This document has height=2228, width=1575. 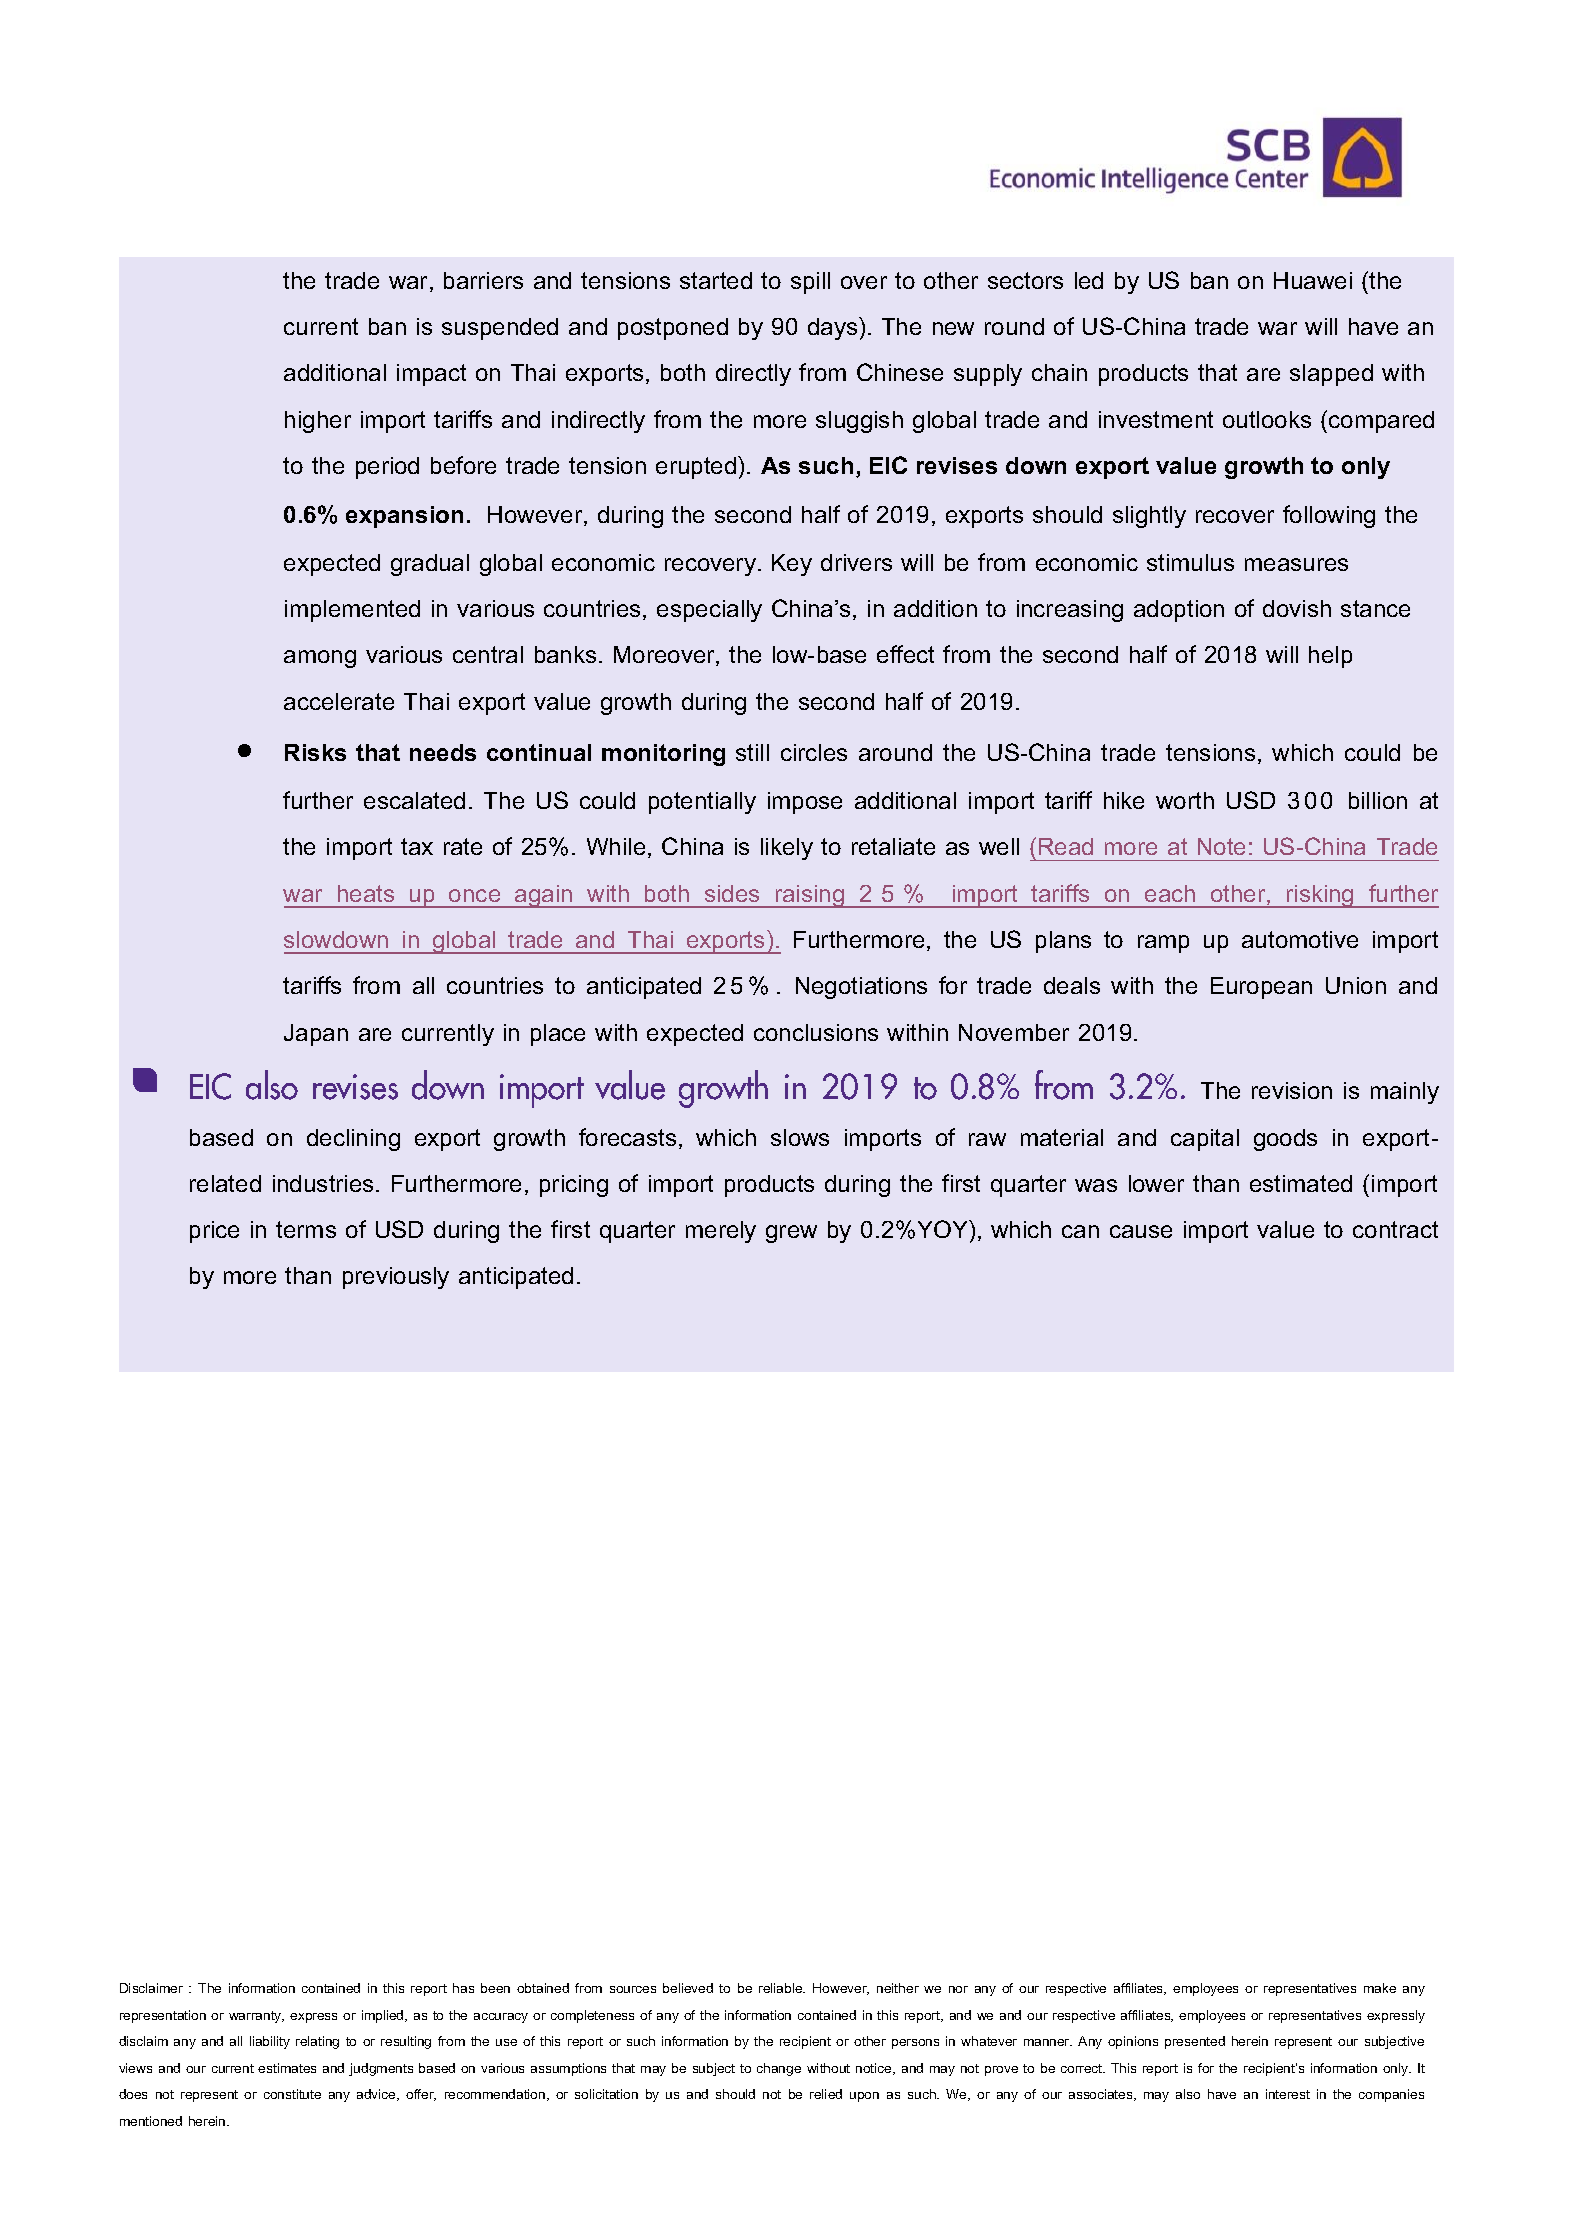 What do you see at coordinates (318, 422) in the document?
I see `higher` at bounding box center [318, 422].
